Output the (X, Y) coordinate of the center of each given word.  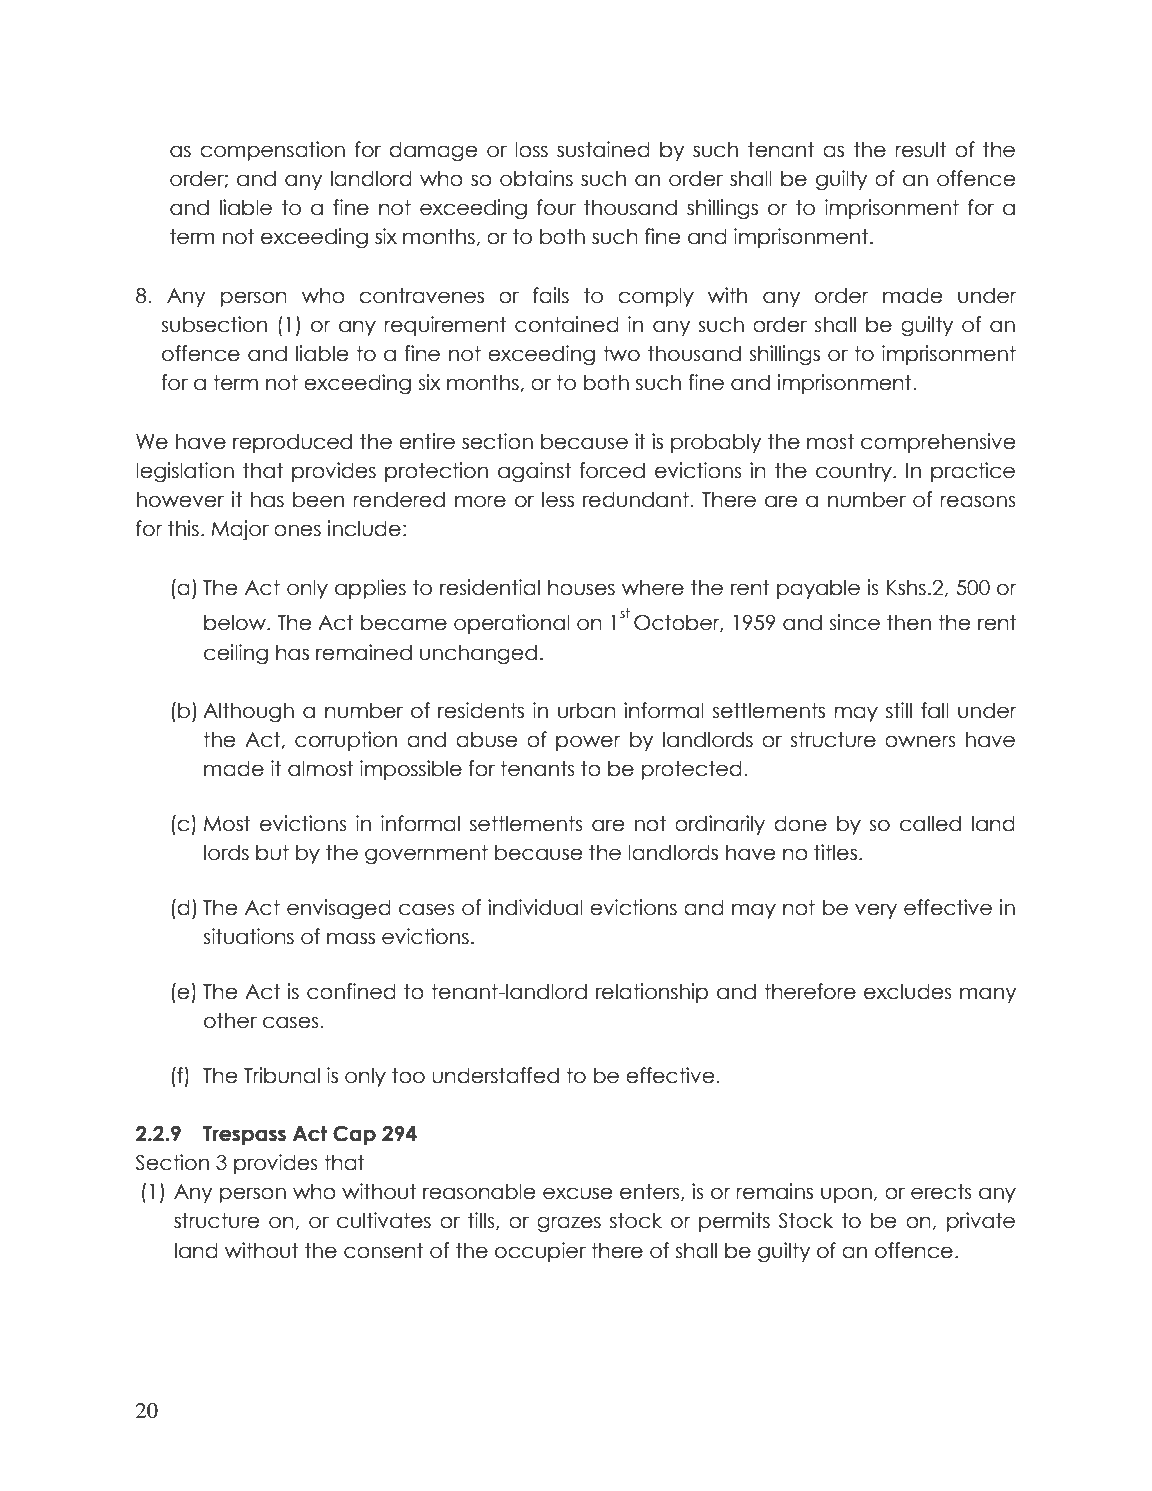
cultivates (384, 1220)
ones (297, 530)
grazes (569, 1224)
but (272, 852)
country (855, 472)
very (876, 911)
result (920, 149)
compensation (272, 151)
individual (535, 907)
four (556, 207)
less (558, 499)
